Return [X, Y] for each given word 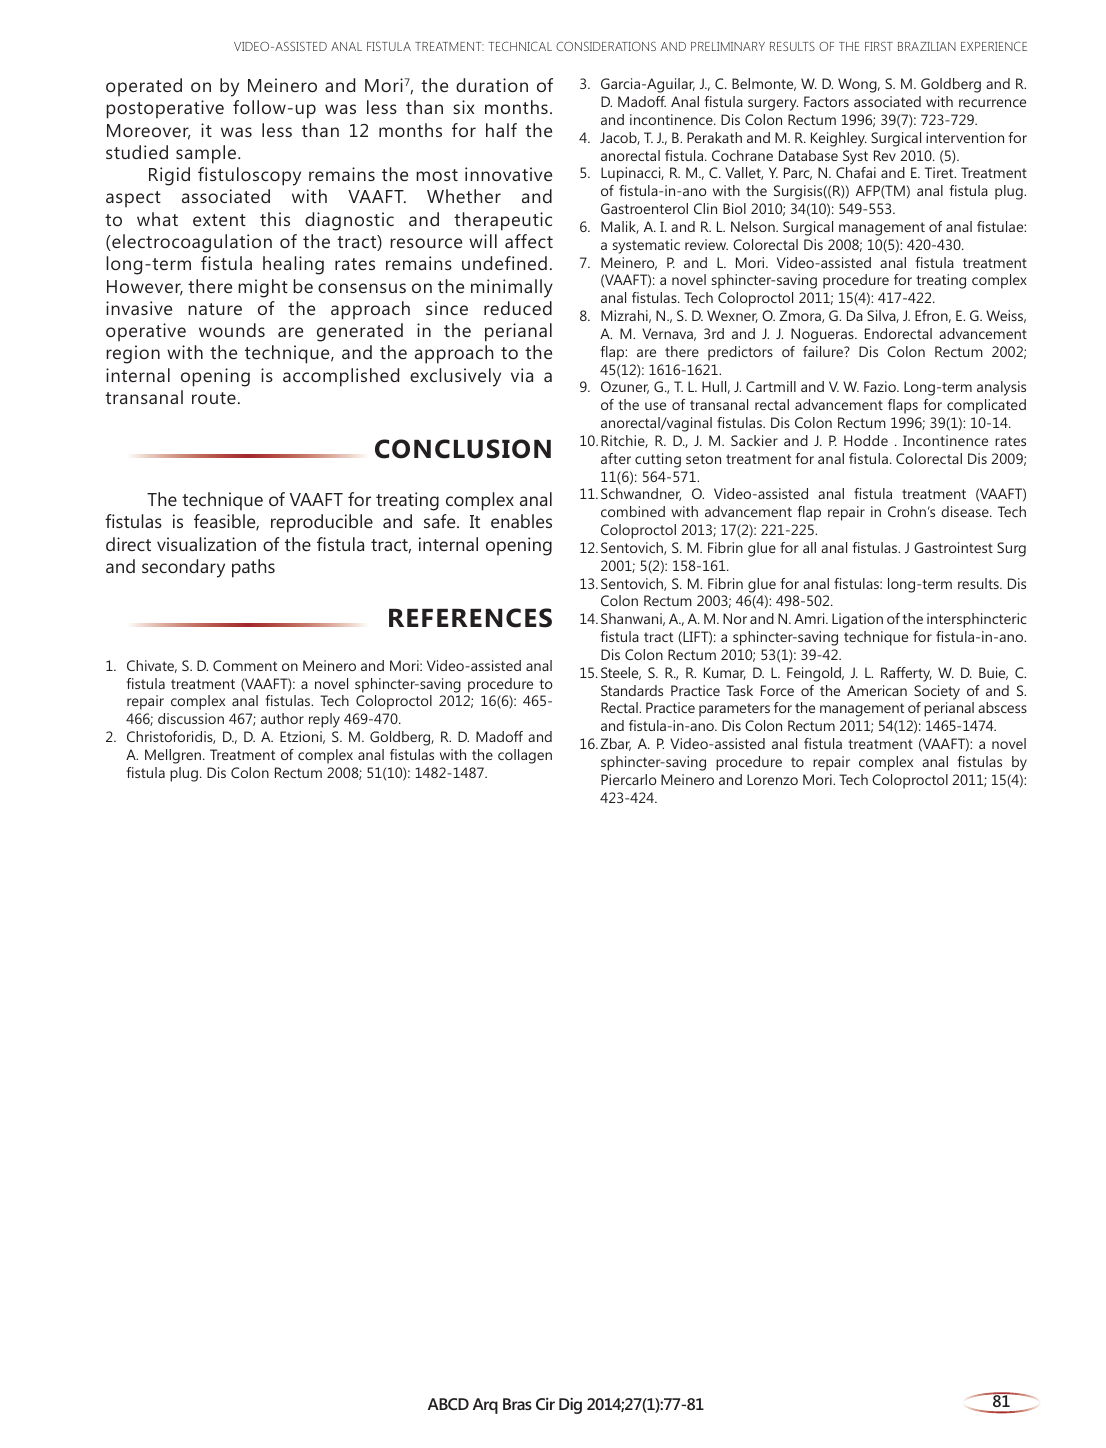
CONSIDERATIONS [606, 46]
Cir [545, 1404]
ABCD [448, 1404]
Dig [570, 1406]
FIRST [879, 46]
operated [144, 87]
